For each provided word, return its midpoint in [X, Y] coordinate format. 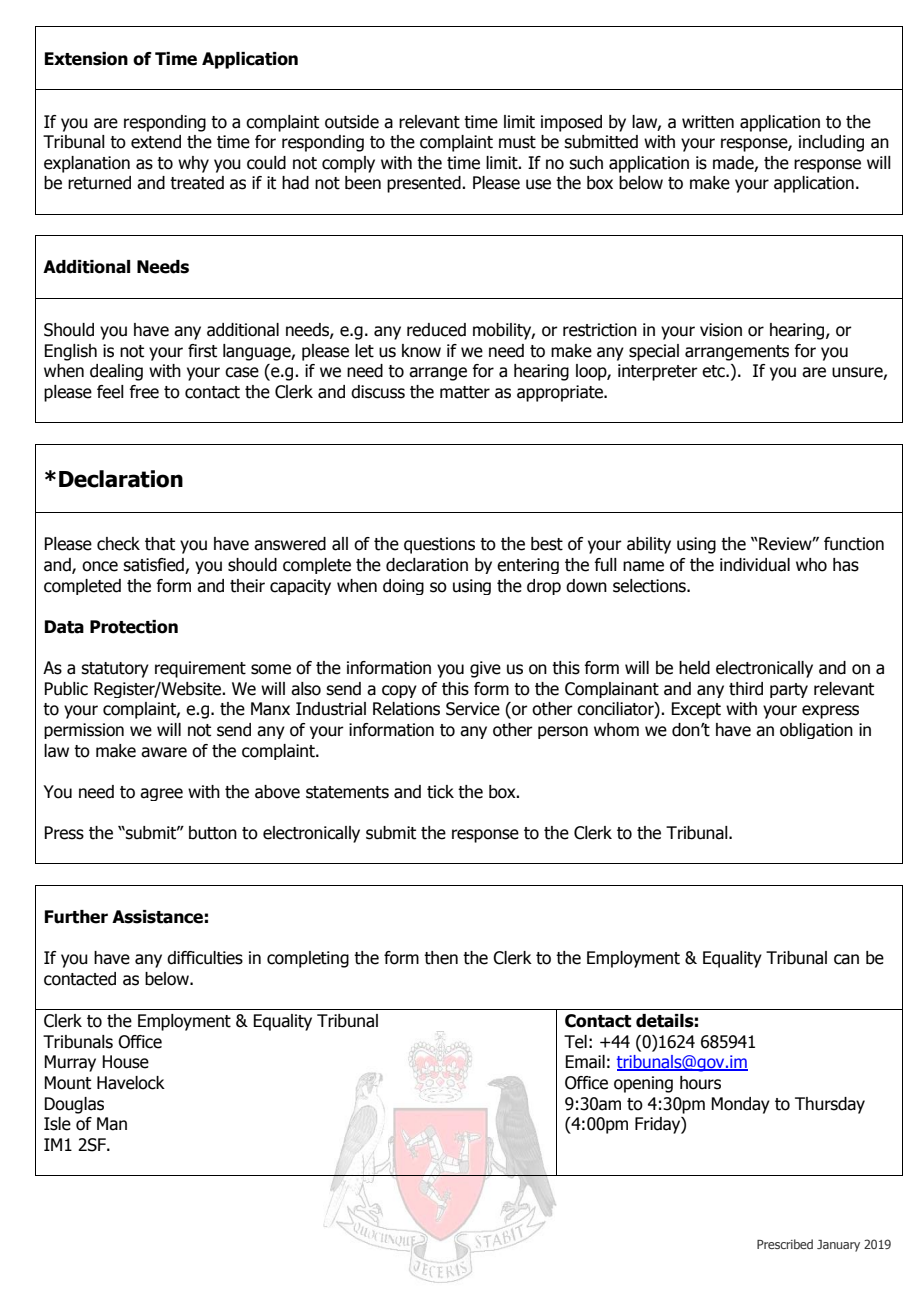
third [746, 689]
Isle [57, 1124]
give [485, 669]
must [517, 142]
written [708, 122]
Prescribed [785, 1244]
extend [156, 142]
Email [585, 1062]
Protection [134, 627]
